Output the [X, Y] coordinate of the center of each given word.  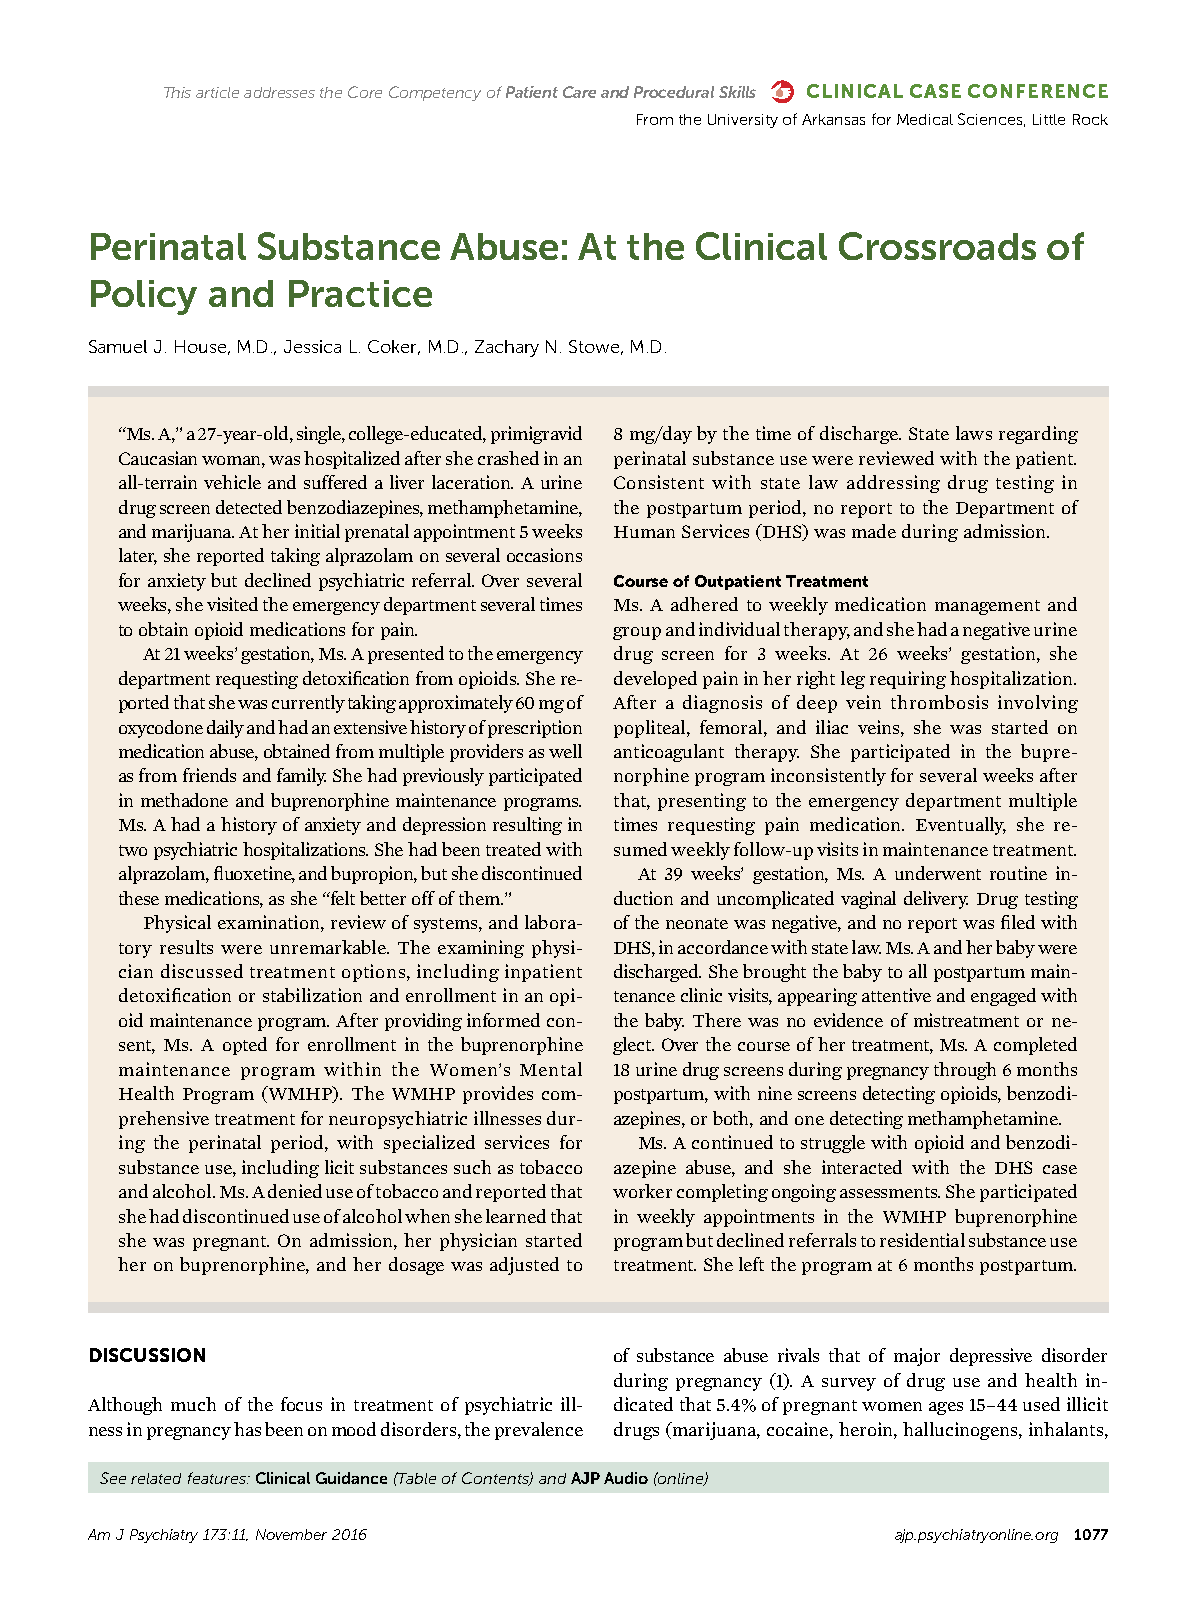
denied [295, 1191]
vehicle [232, 482]
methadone [184, 800]
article [217, 92]
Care [579, 92]
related [156, 1478]
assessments [890, 1192]
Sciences [990, 119]
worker [642, 1191]
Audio [626, 1478]
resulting [527, 826]
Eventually [961, 826]
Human [644, 532]
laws [974, 433]
